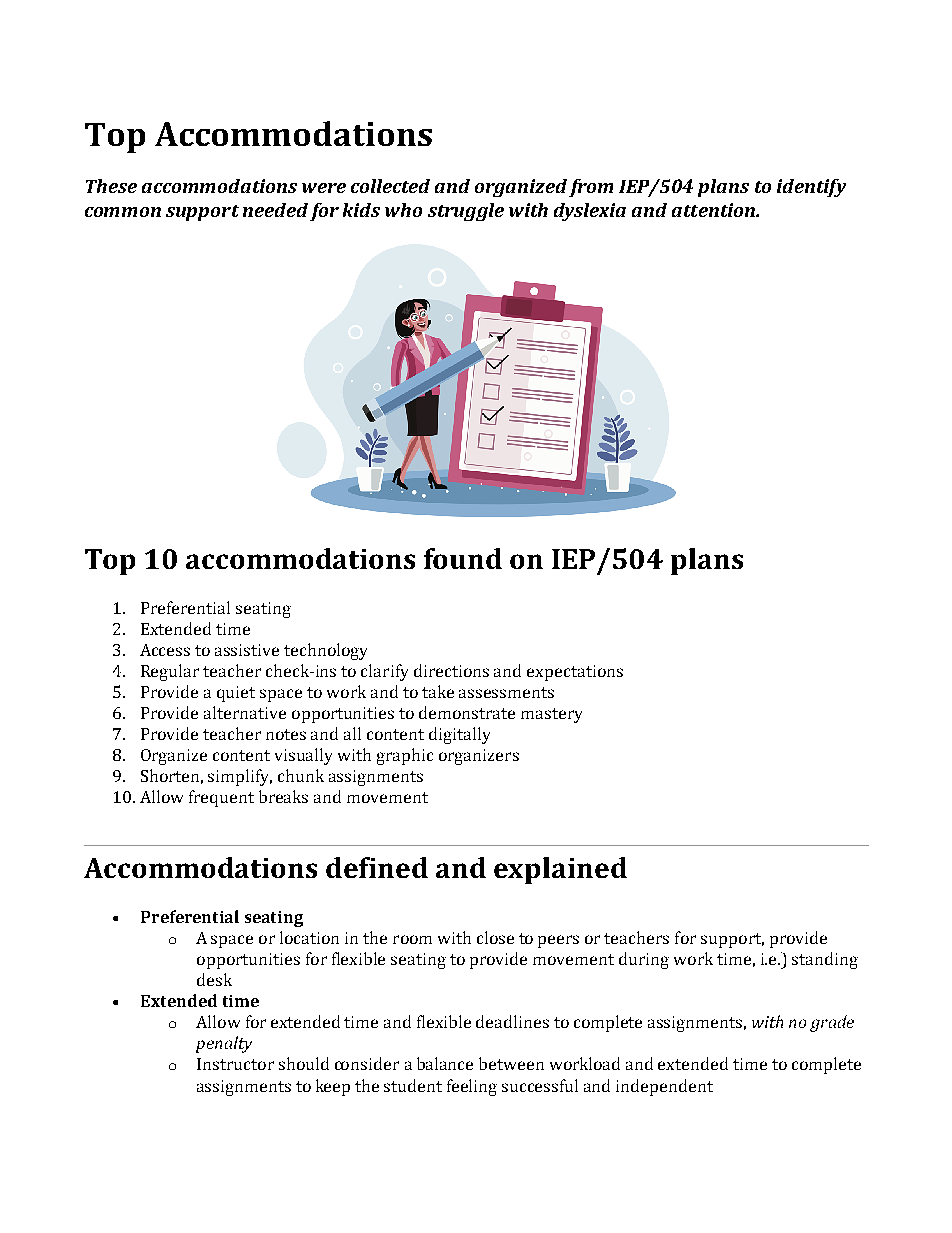  What do you see at coordinates (165, 650) in the screenshot?
I see `Access` at bounding box center [165, 650].
